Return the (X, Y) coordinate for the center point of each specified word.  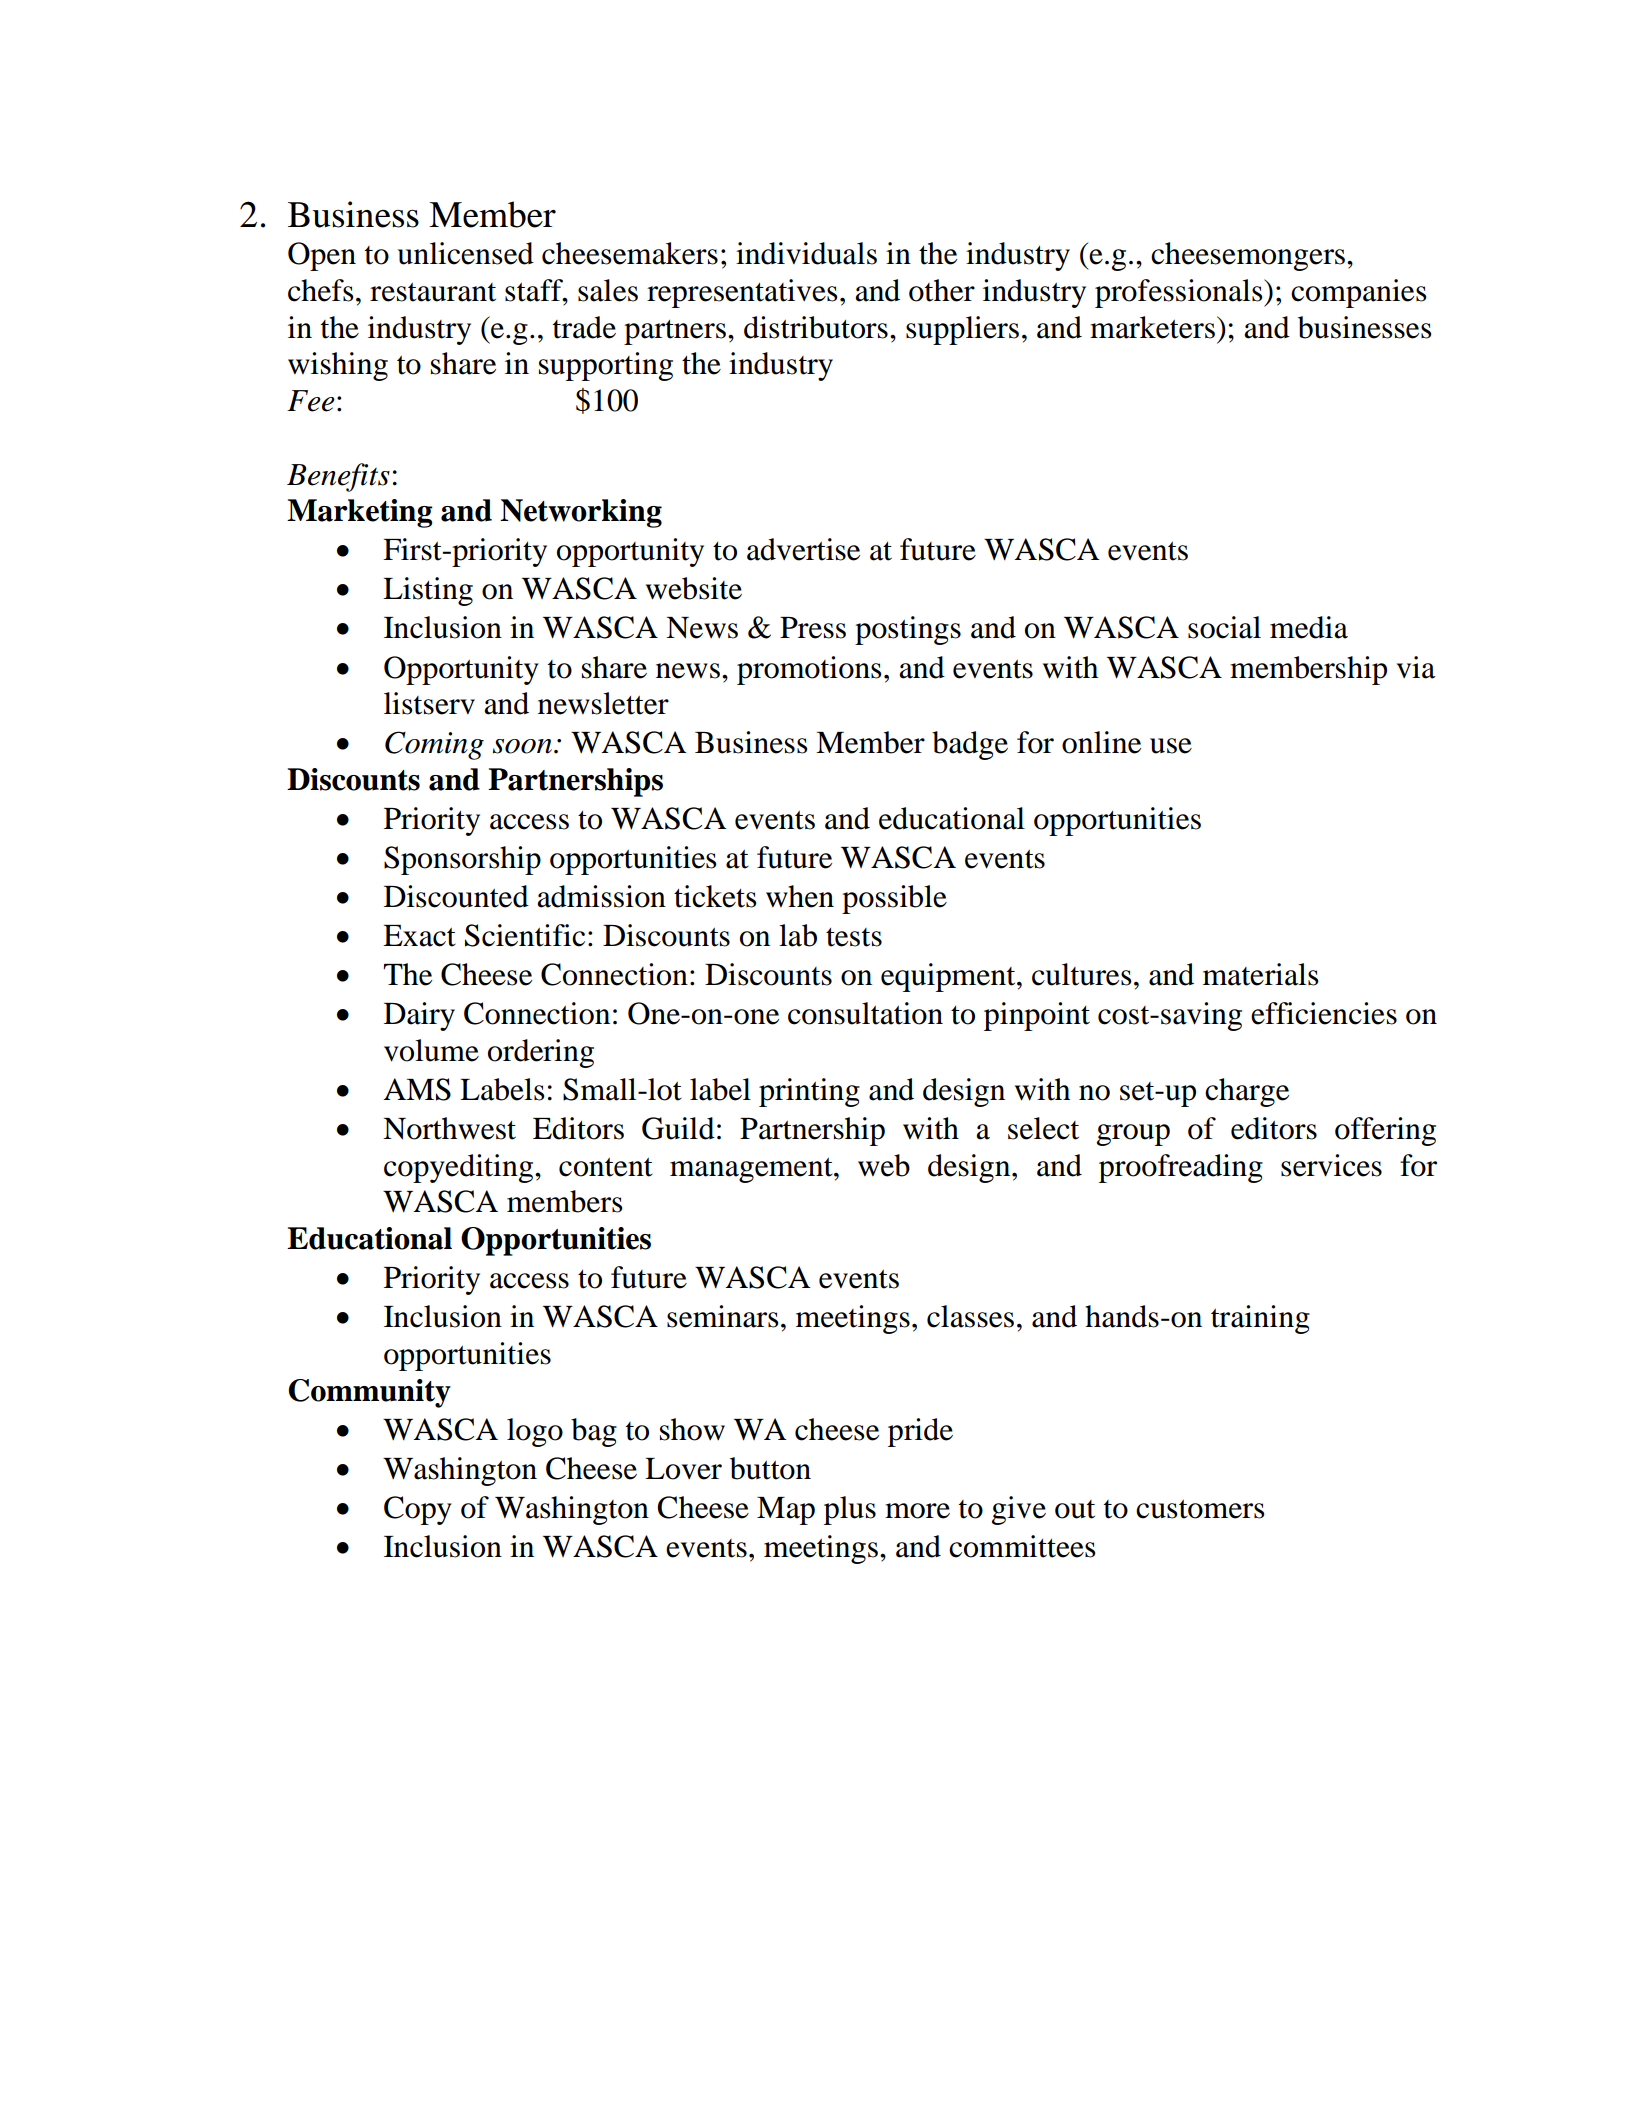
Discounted (456, 896)
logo (535, 1432)
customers (1200, 1509)
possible (894, 899)
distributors (816, 327)
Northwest (449, 1128)
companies (1358, 293)
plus (850, 1510)
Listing (428, 591)
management (752, 1170)
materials (1260, 974)
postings (908, 630)
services (1331, 1165)
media (1309, 627)
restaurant (433, 292)
